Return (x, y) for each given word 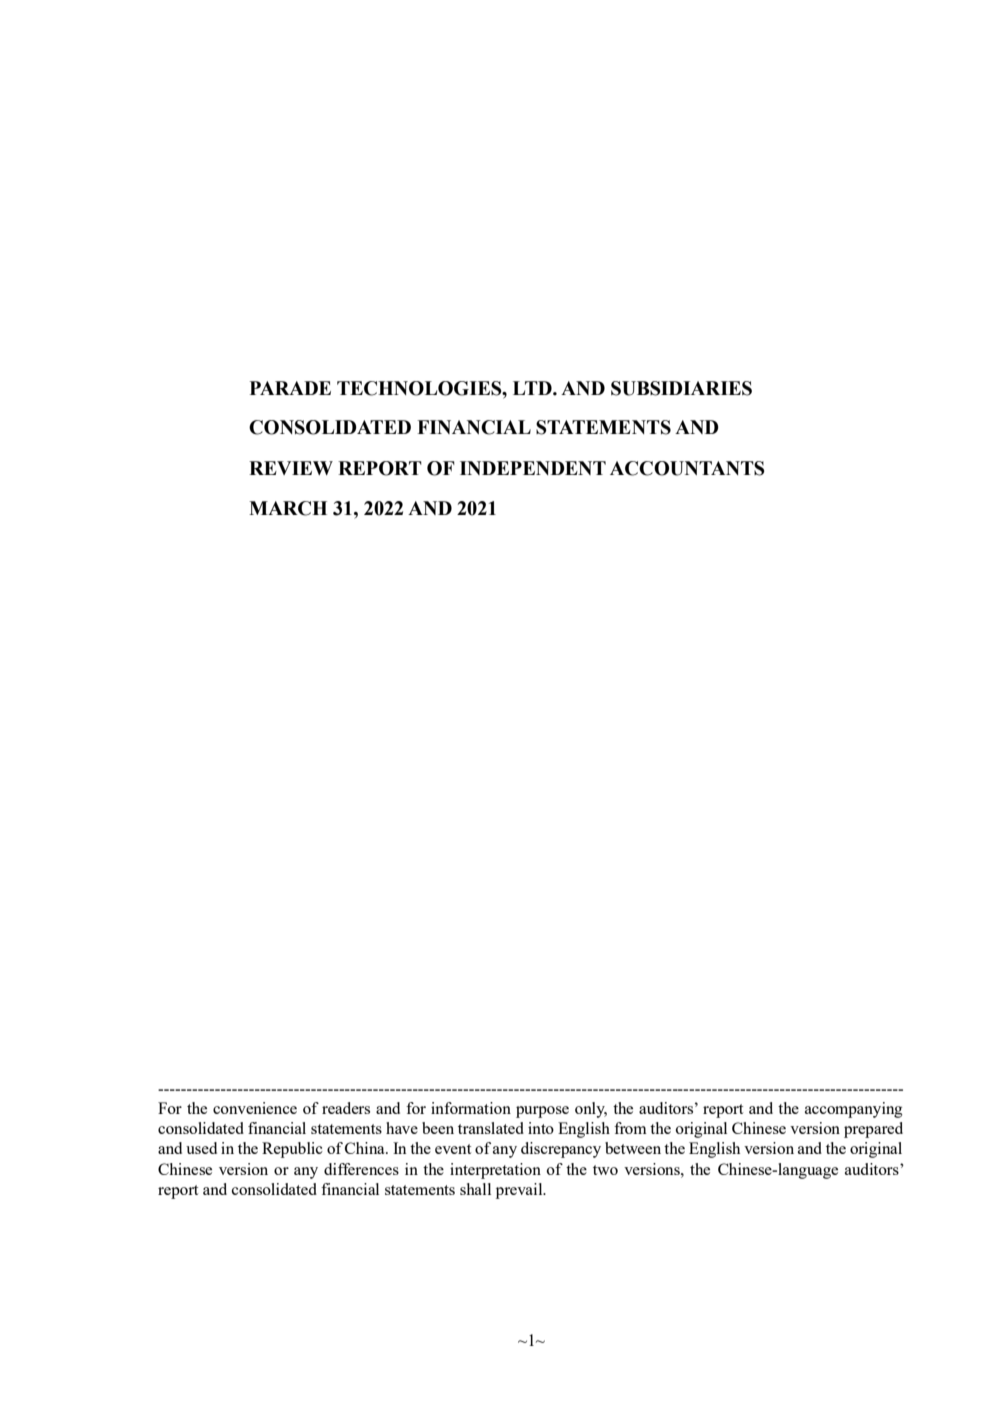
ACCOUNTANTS (687, 468)
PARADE (290, 388)
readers (346, 1108)
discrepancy (561, 1150)
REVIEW (291, 468)
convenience (255, 1108)
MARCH (288, 508)
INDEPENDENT (533, 468)
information (471, 1108)
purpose (542, 1112)
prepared (873, 1130)
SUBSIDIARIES (681, 388)
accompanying (853, 1110)
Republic (292, 1150)
